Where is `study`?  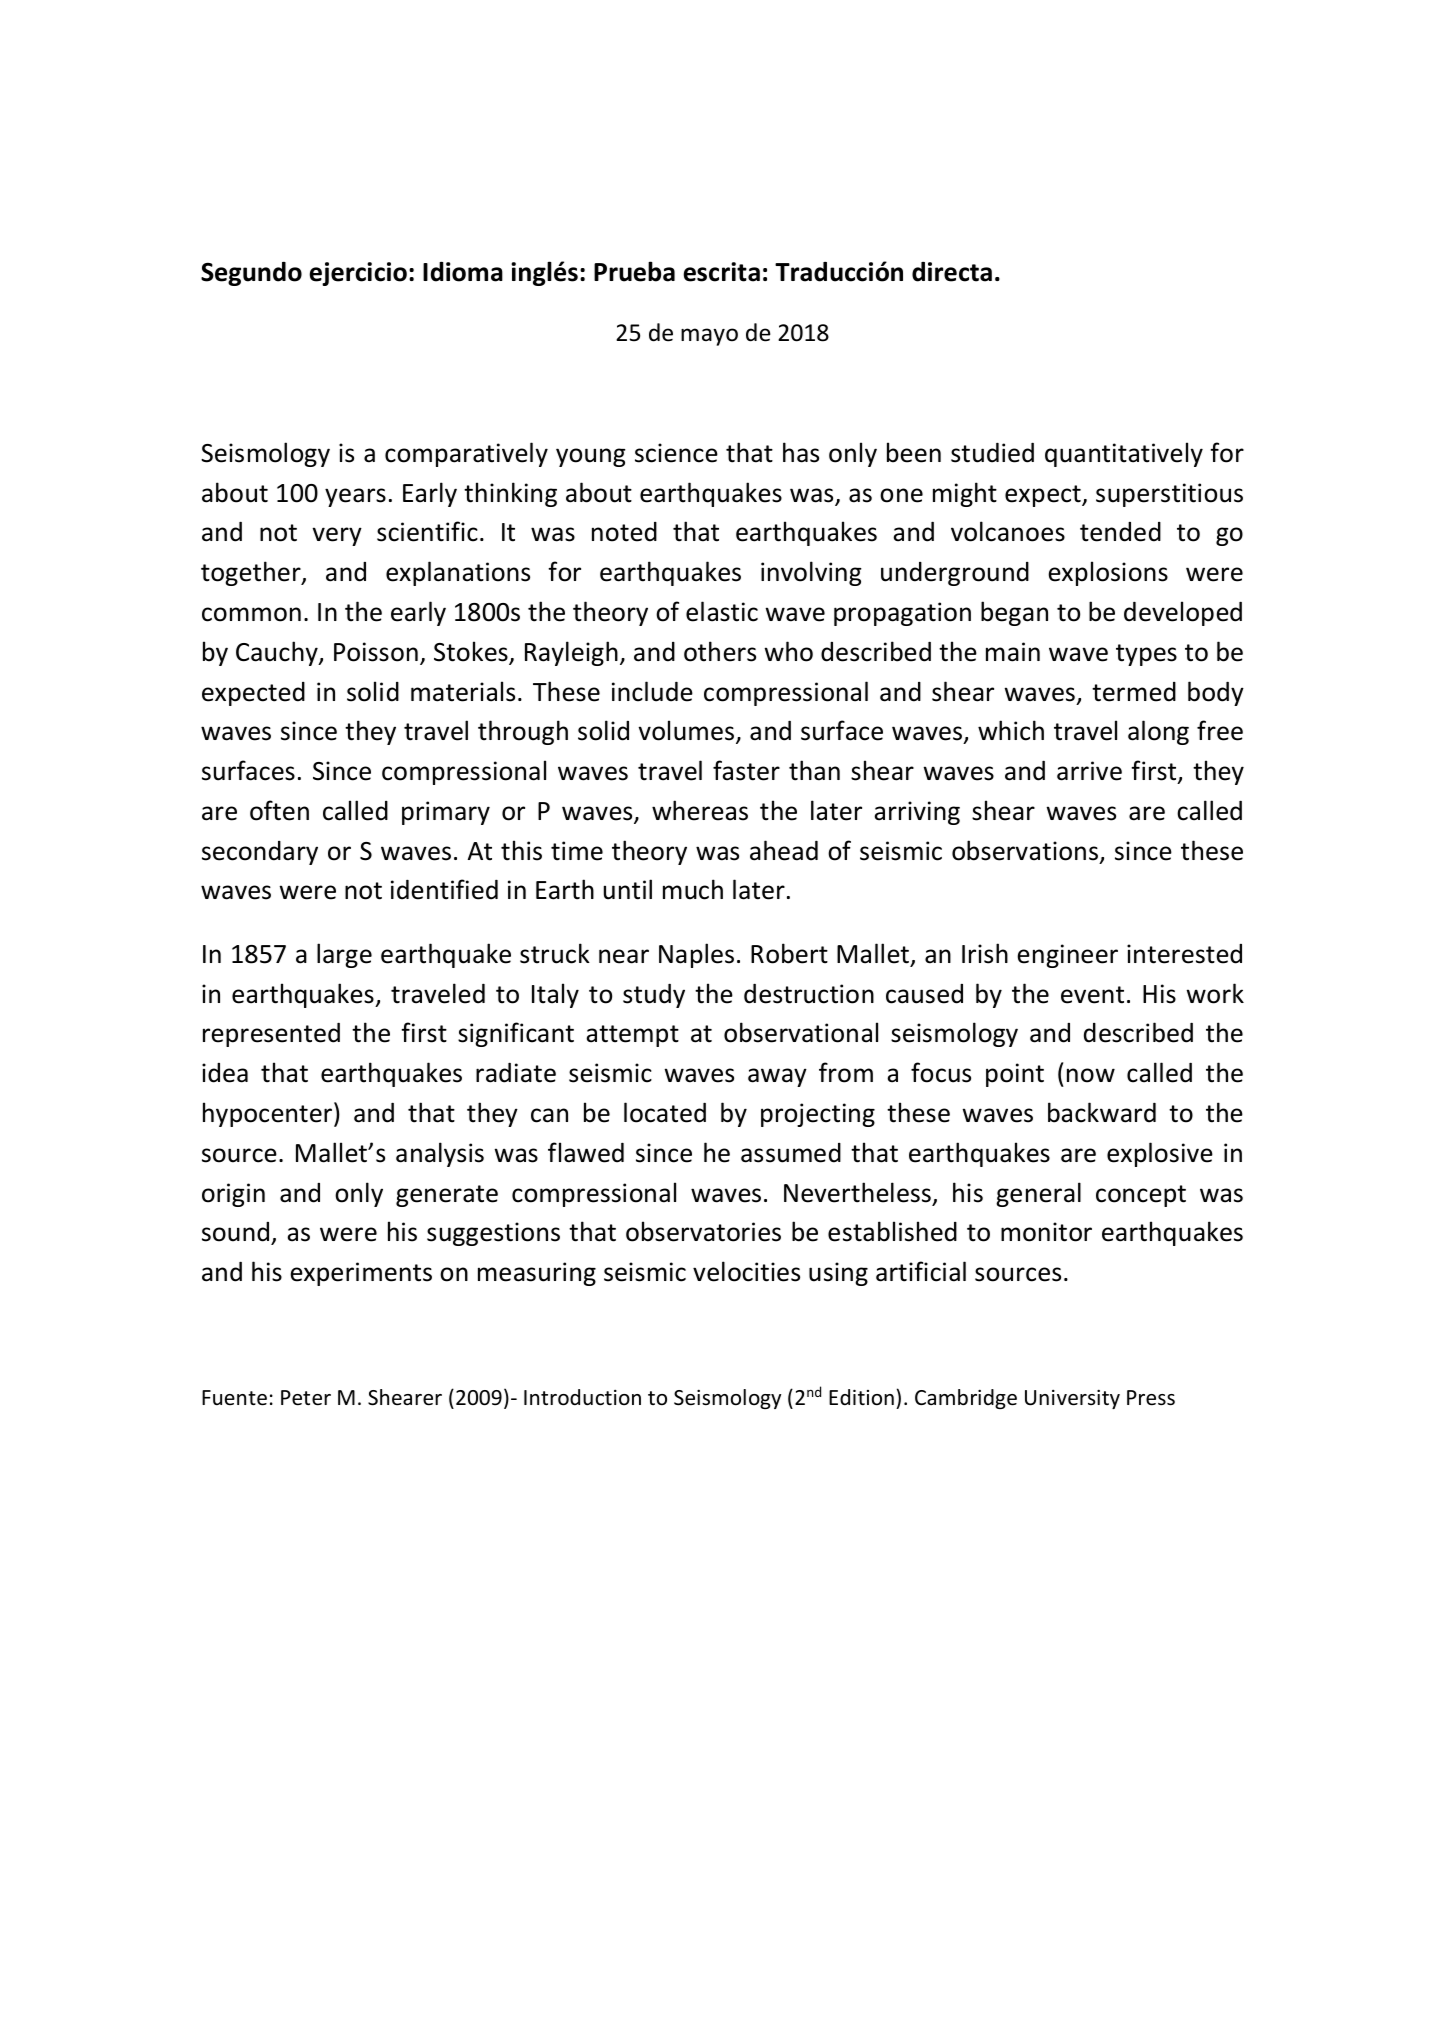 study is located at coordinates (654, 996).
